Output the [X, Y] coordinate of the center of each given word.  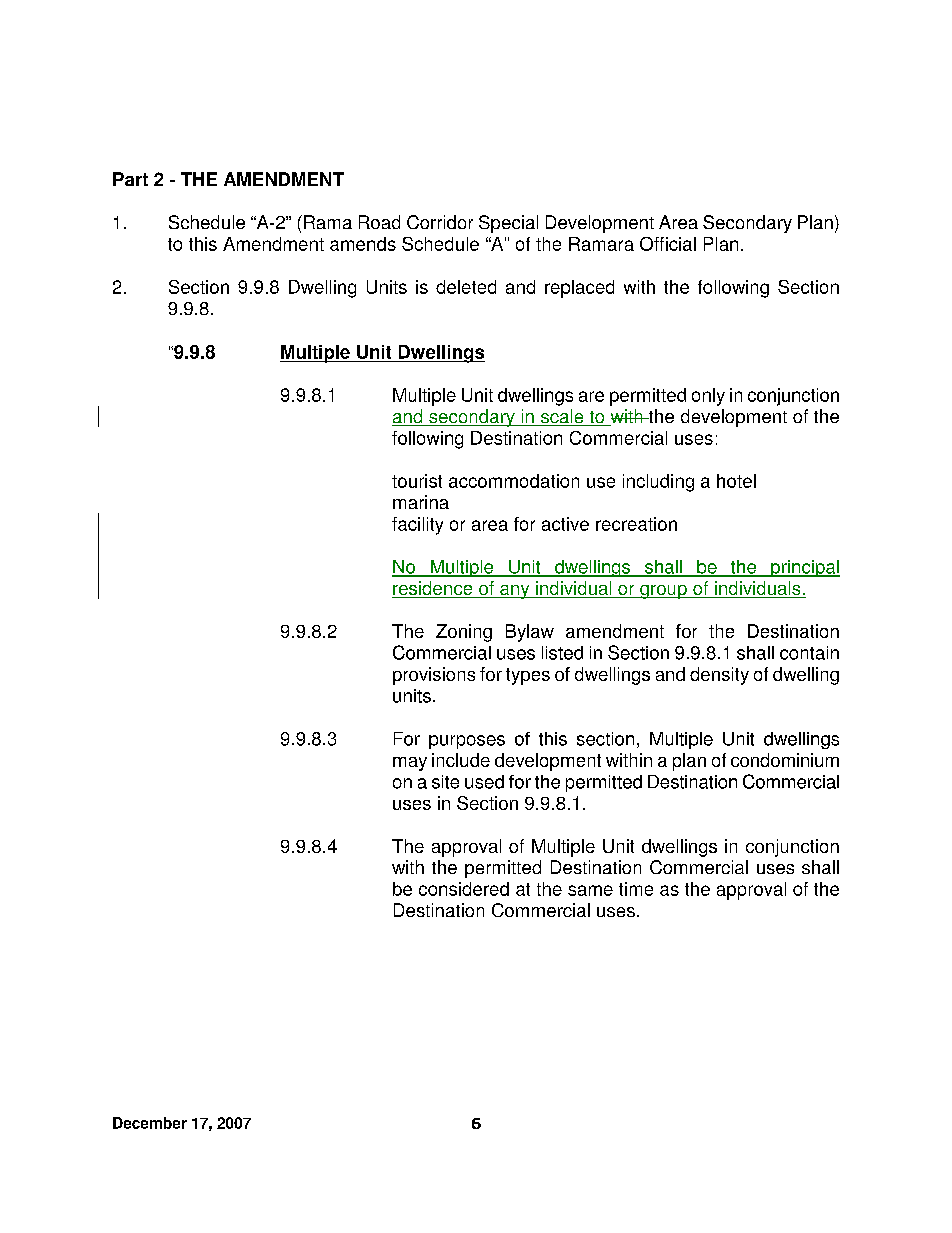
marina [421, 502]
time [636, 889]
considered [464, 889]
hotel [736, 481]
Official [668, 244]
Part [130, 179]
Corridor [440, 222]
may [410, 764]
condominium [785, 760]
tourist [417, 481]
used [484, 782]
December [150, 1123]
